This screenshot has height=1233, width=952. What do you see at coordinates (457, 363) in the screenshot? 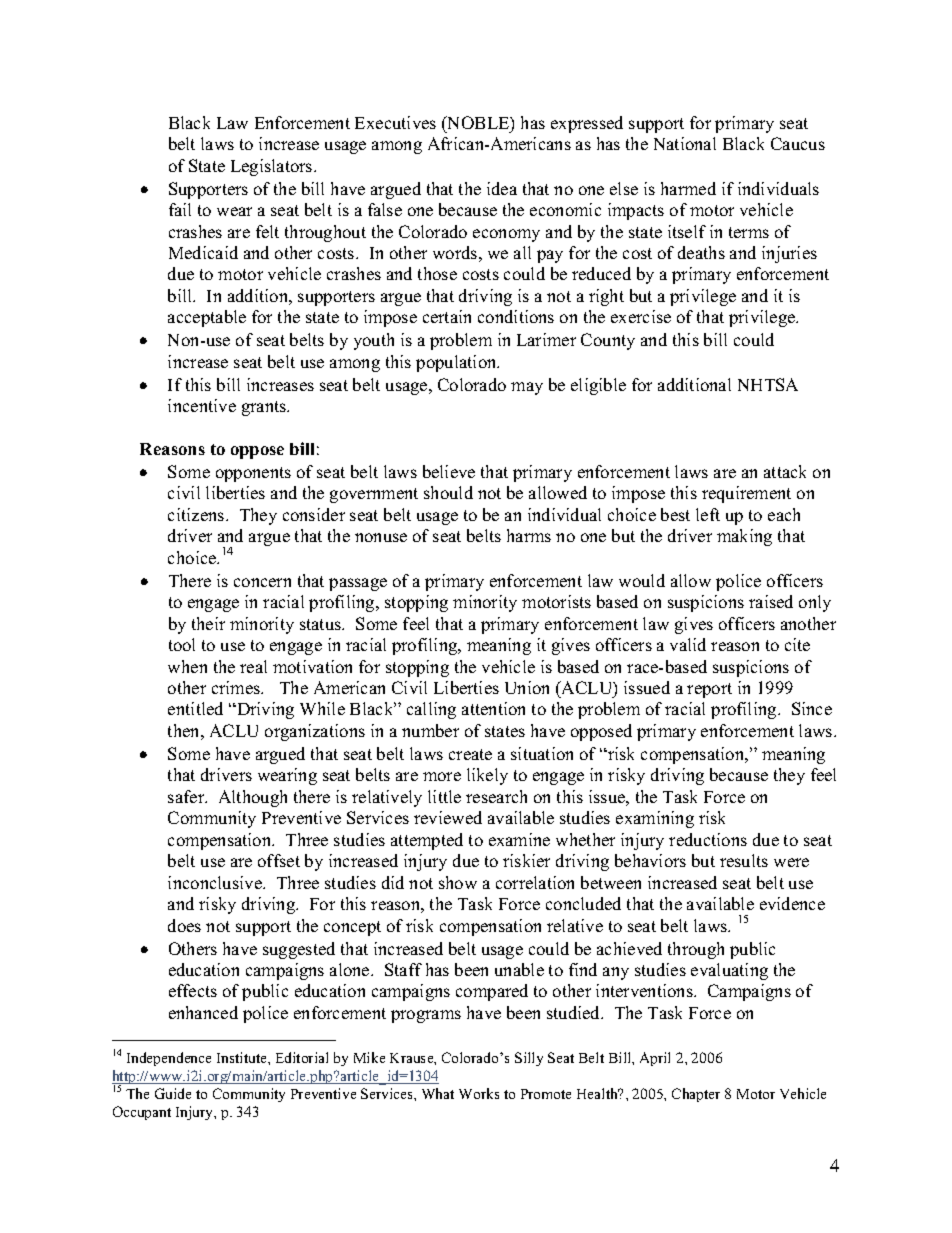
I see `population` at bounding box center [457, 363].
